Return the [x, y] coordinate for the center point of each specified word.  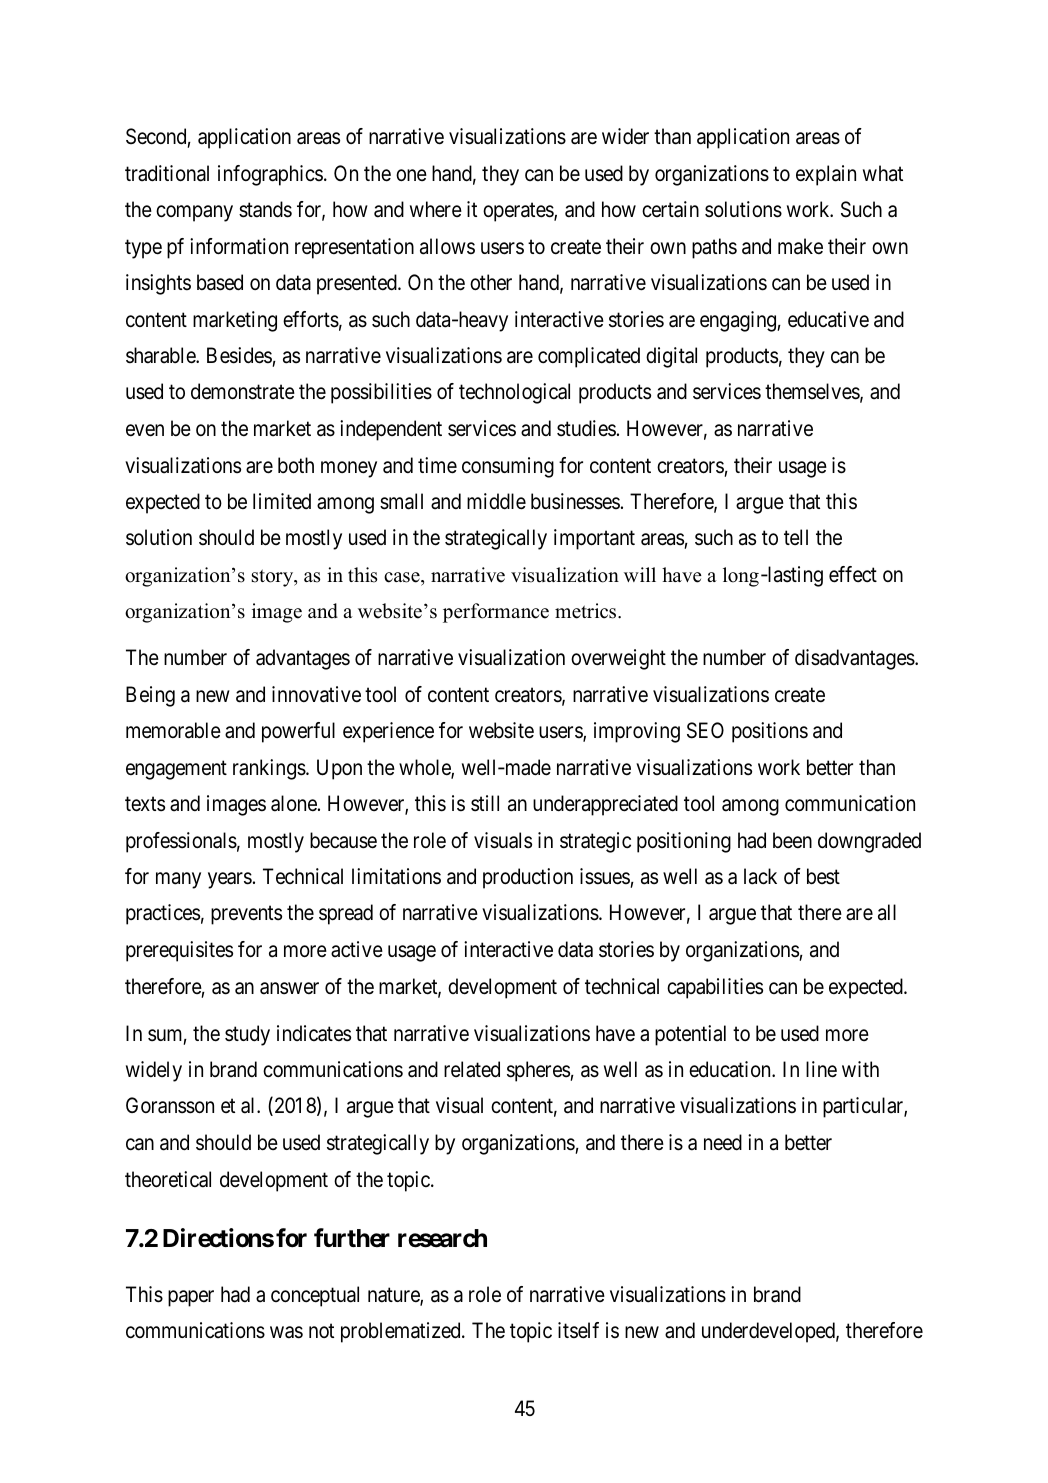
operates [519, 212]
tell [796, 537]
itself [578, 1330]
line [821, 1069]
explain [826, 175]
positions [770, 732]
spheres [539, 1071]
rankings [269, 769]
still [485, 803]
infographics [270, 175]
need [723, 1142]
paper [191, 1298]
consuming [508, 467]
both [296, 465]
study [247, 1035]
